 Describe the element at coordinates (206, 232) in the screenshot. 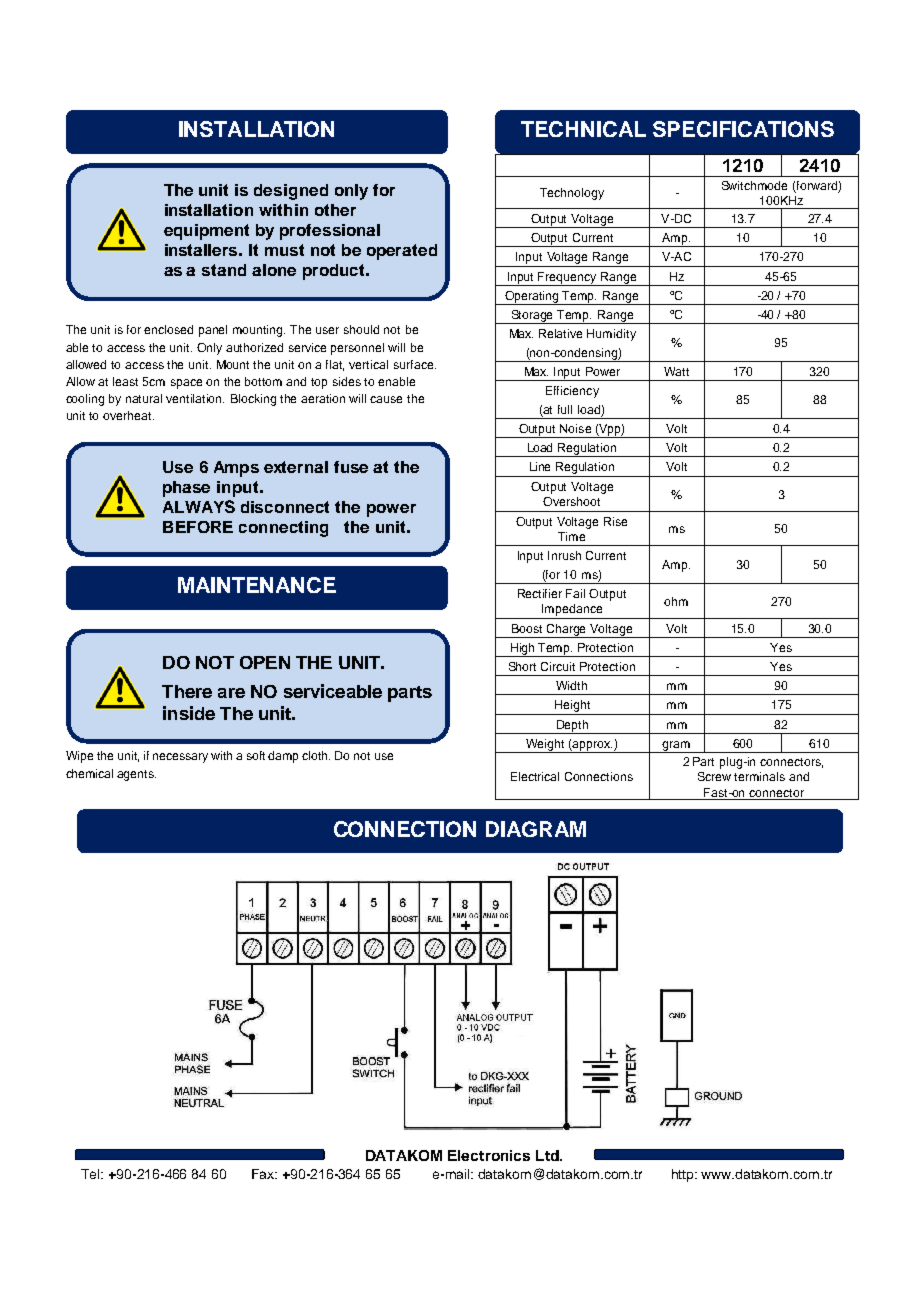

I see `equipment` at that location.
